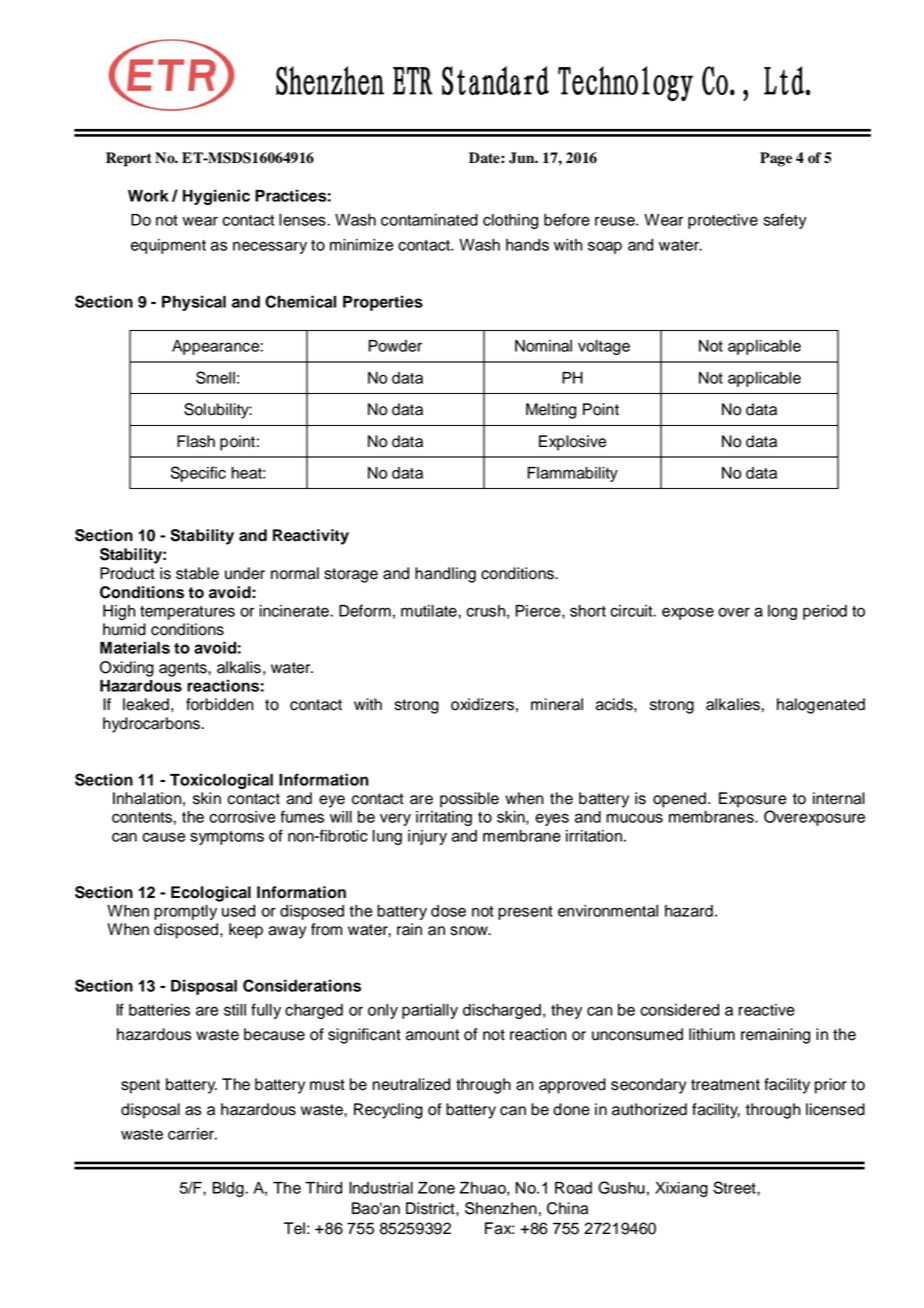 The width and height of the page is (924, 1308). Describe the element at coordinates (785, 80) in the page. I see `Ltd` at that location.
